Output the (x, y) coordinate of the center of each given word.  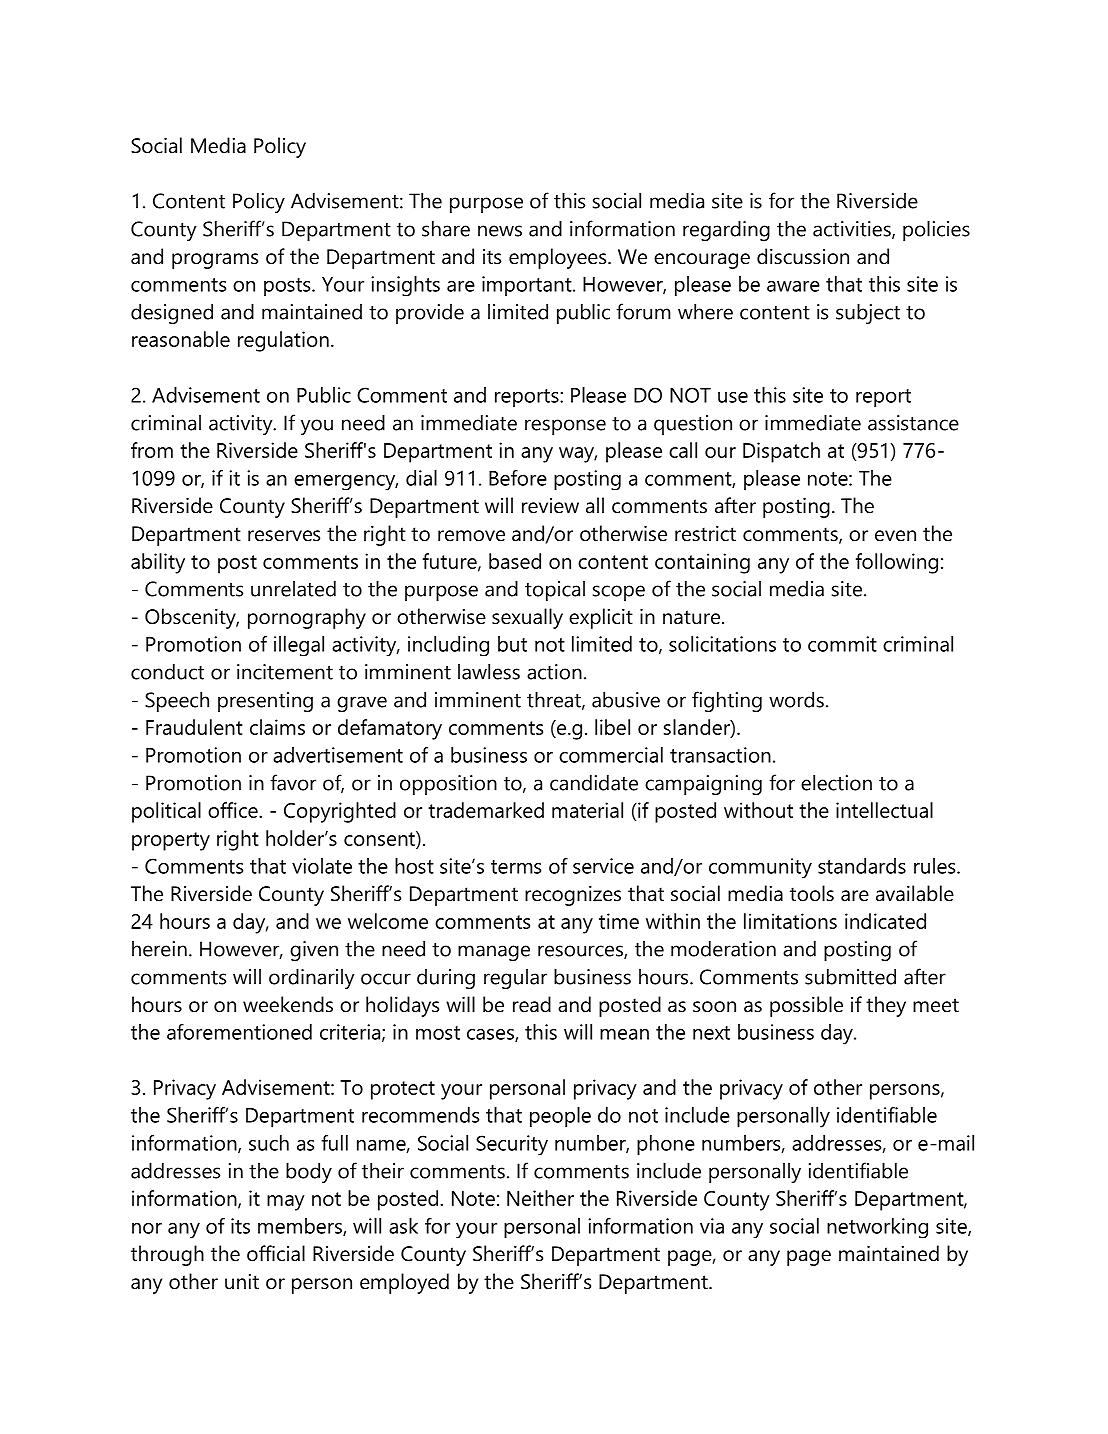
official (276, 1253)
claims (277, 727)
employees (559, 258)
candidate (594, 783)
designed (172, 314)
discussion (803, 256)
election (836, 783)
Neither (540, 1198)
